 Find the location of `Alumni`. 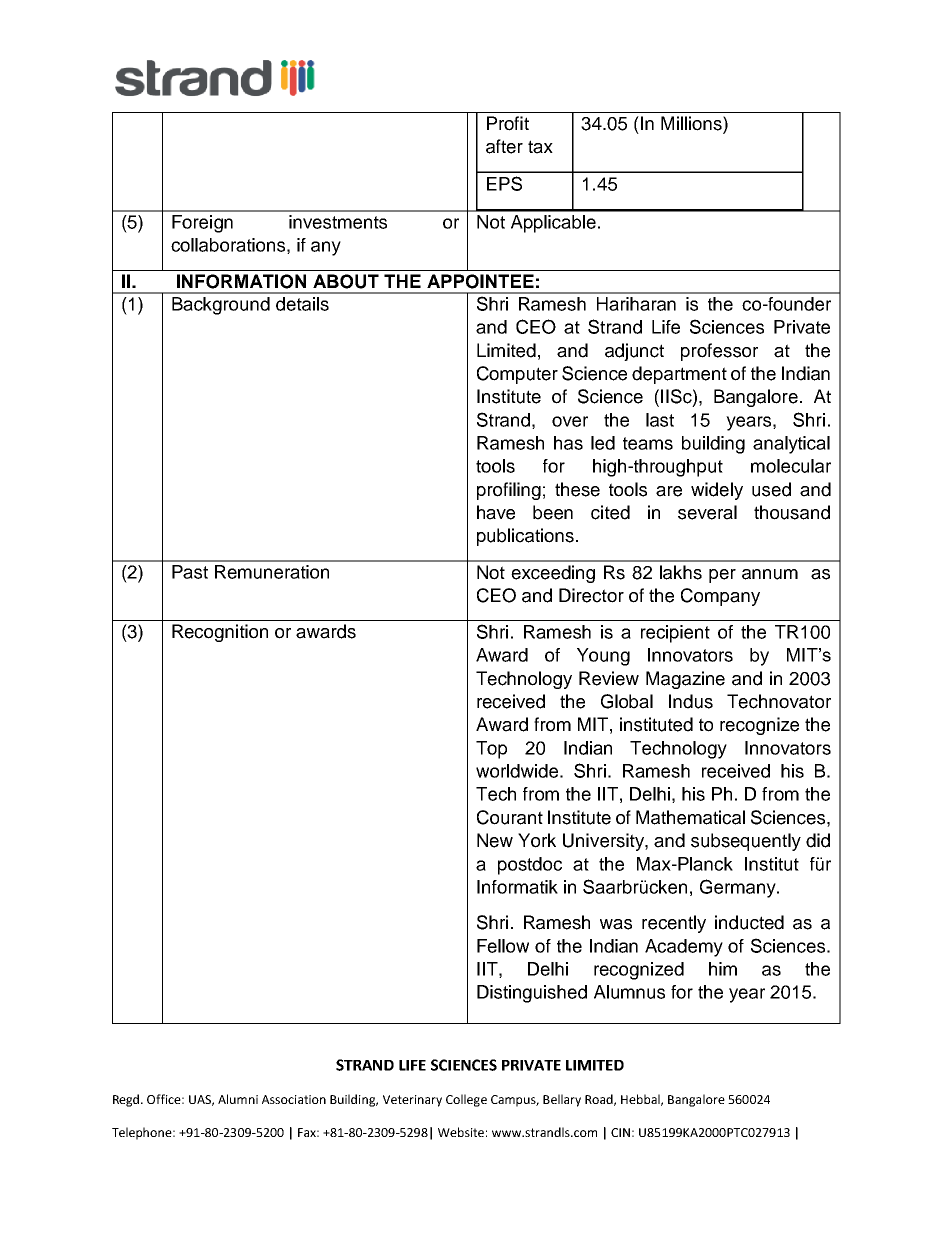

Alumni is located at coordinates (238, 1099).
